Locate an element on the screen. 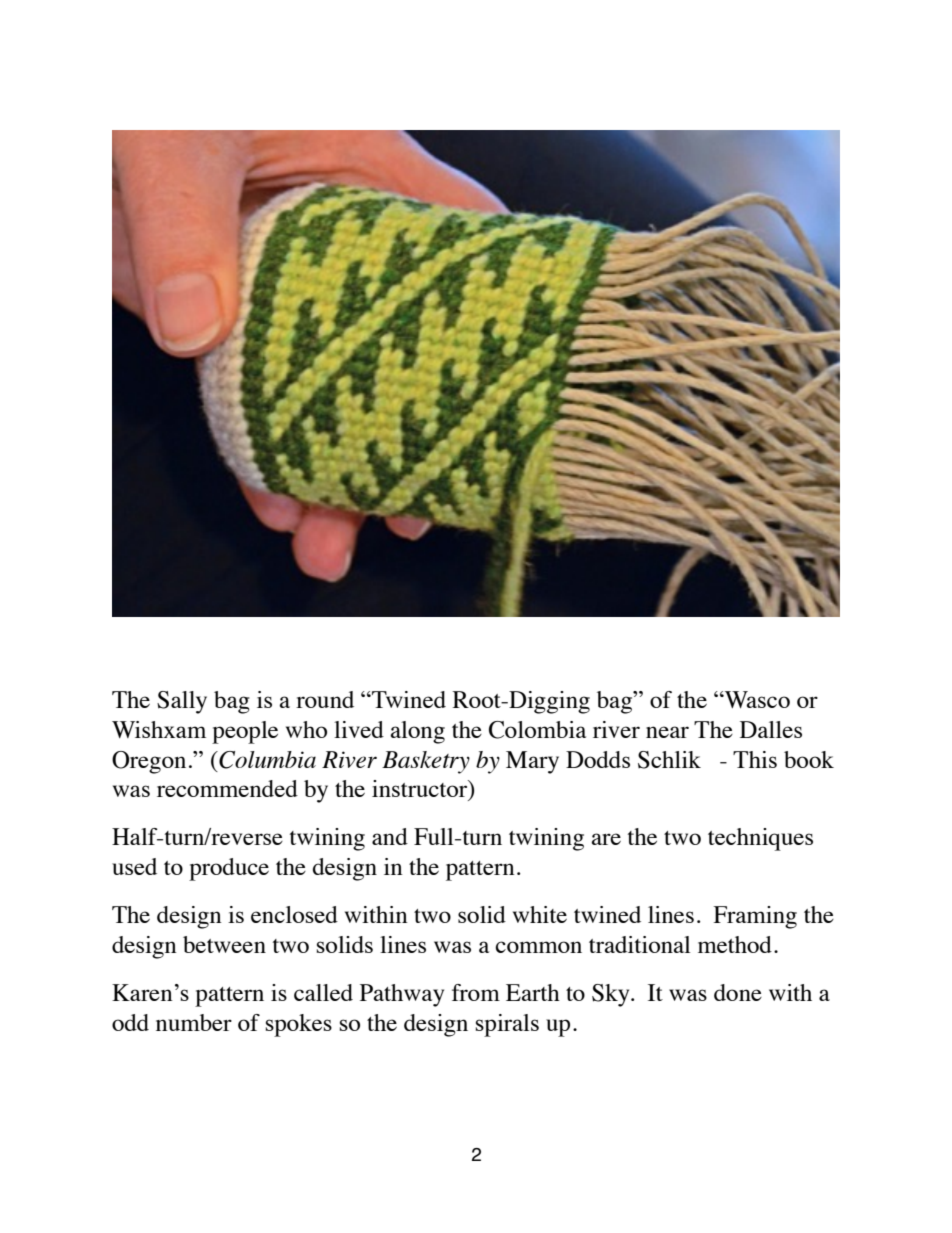  Sally is located at coordinates (182, 702).
